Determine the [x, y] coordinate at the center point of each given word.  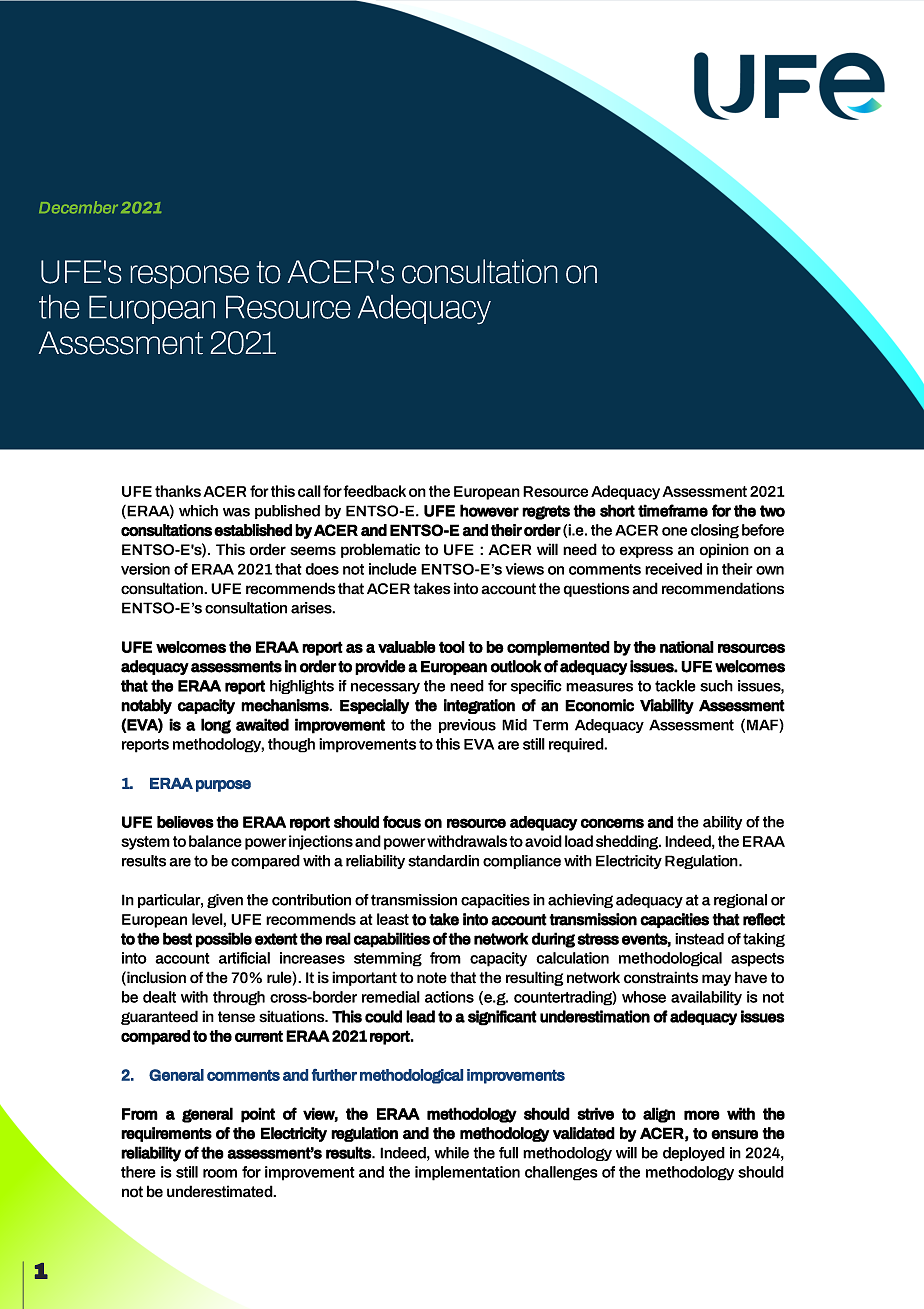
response [189, 277]
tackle [675, 686]
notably [146, 706]
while [451, 1153]
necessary [385, 688]
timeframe [673, 510]
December [78, 207]
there [138, 1172]
